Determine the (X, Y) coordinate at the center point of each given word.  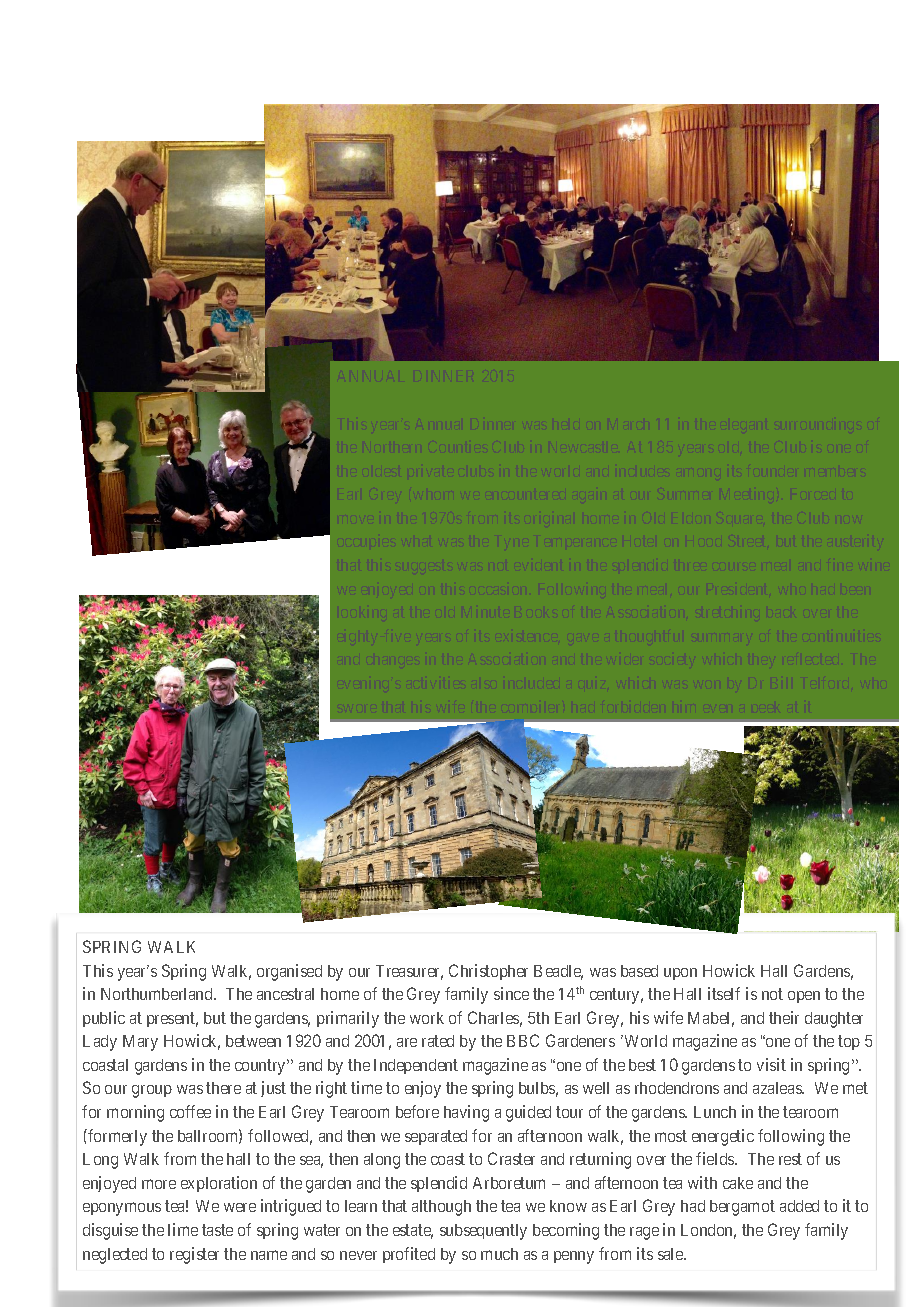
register (194, 1255)
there (223, 1088)
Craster (511, 1158)
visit (771, 1064)
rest (790, 1159)
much (499, 1254)
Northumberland (158, 994)
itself (724, 993)
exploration (219, 1184)
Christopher (488, 972)
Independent (416, 1066)
